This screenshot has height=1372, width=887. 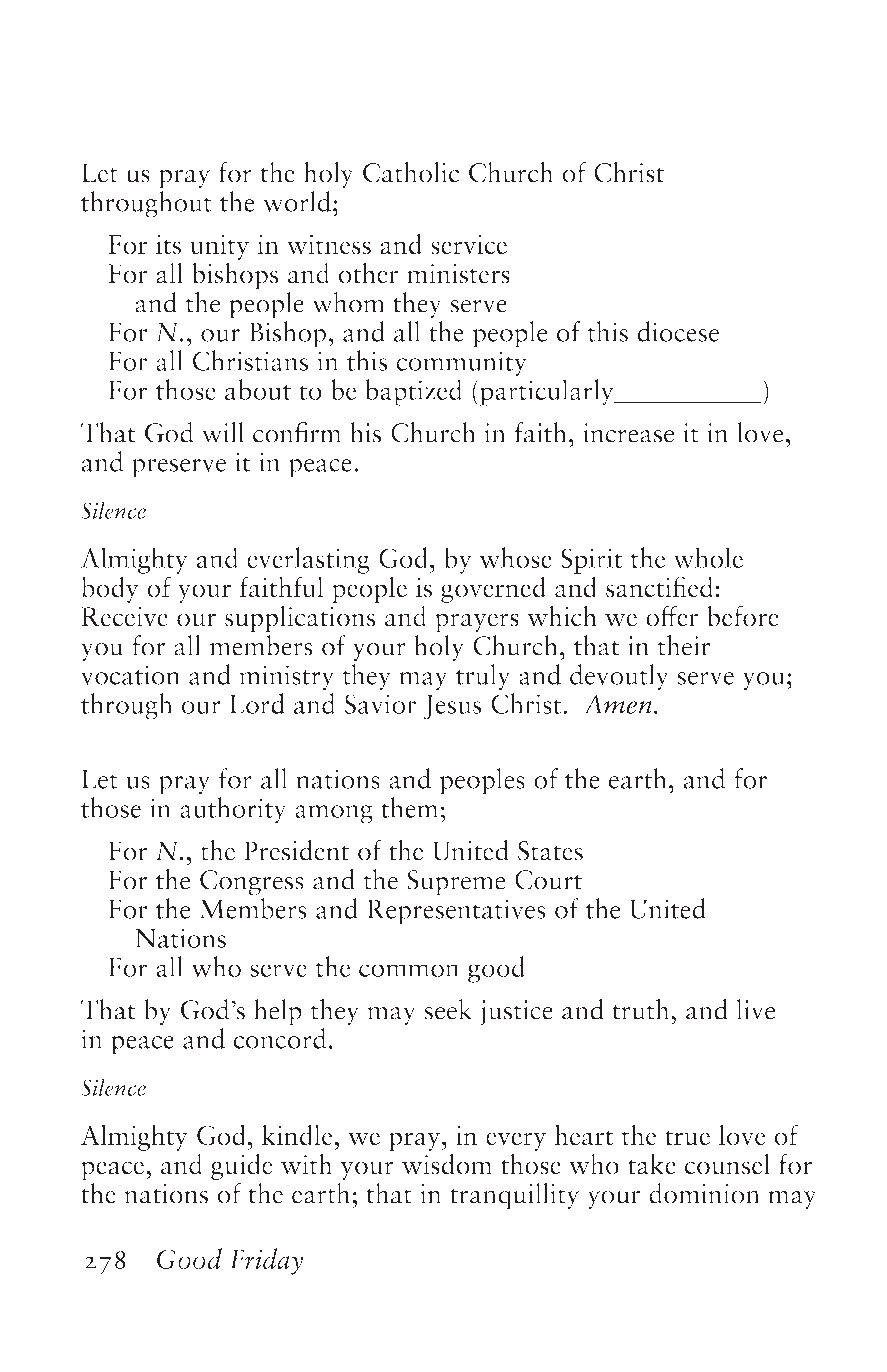 What do you see at coordinates (447, 1164) in the screenshot?
I see `wisdom` at bounding box center [447, 1164].
